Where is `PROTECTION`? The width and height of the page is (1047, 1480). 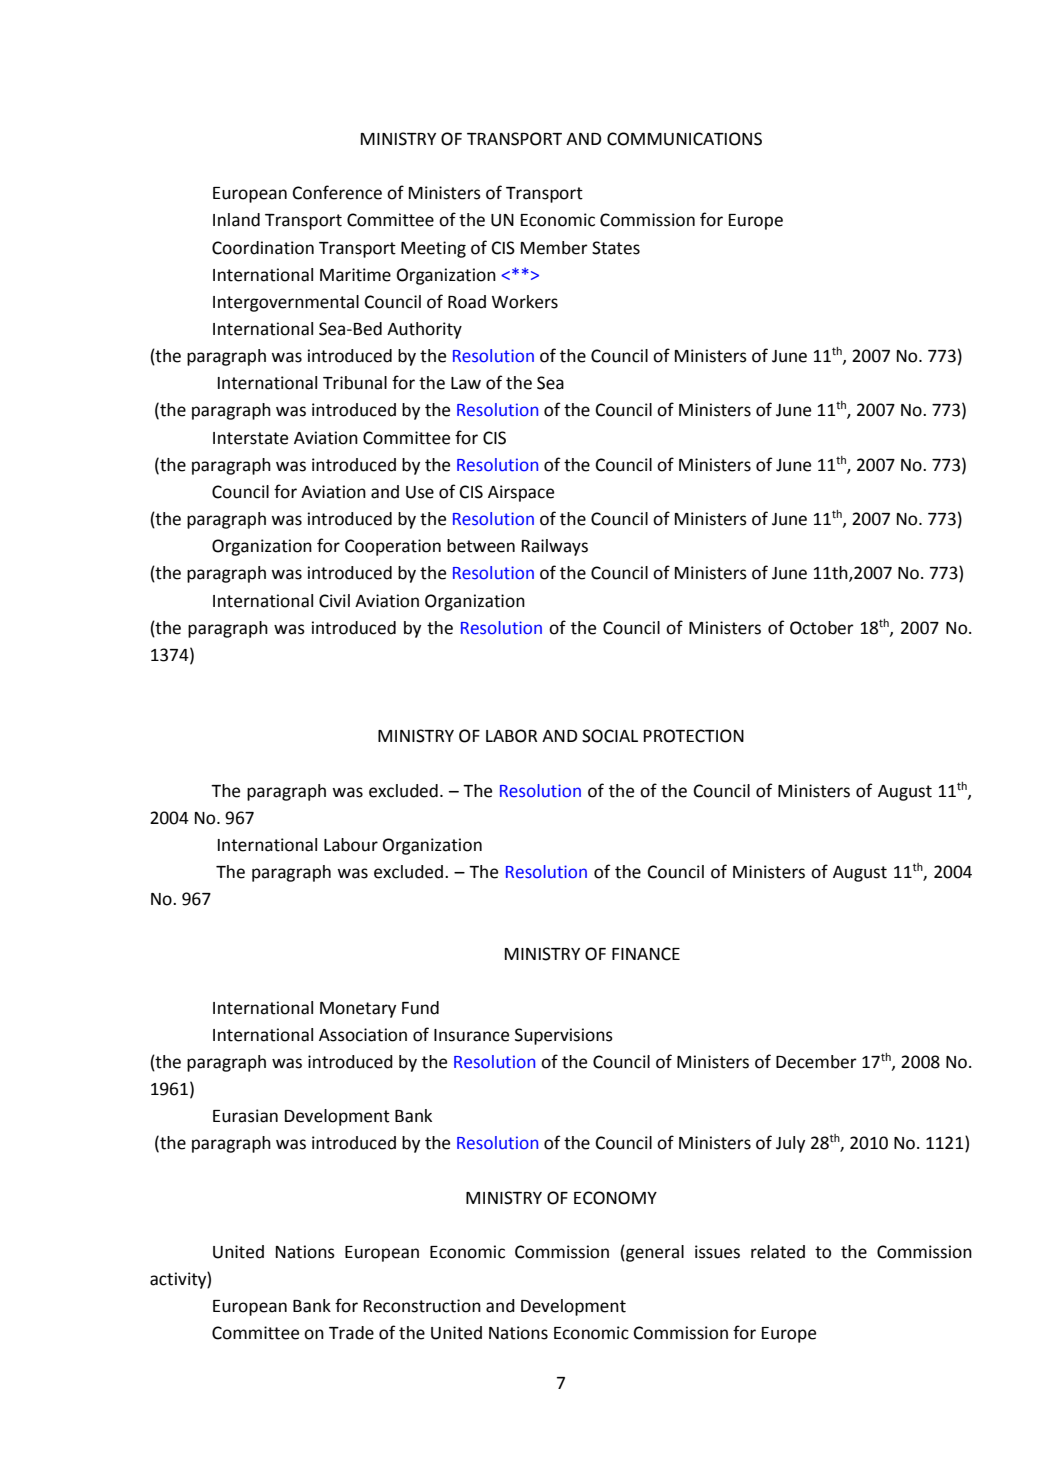 PROTECTION is located at coordinates (694, 736).
